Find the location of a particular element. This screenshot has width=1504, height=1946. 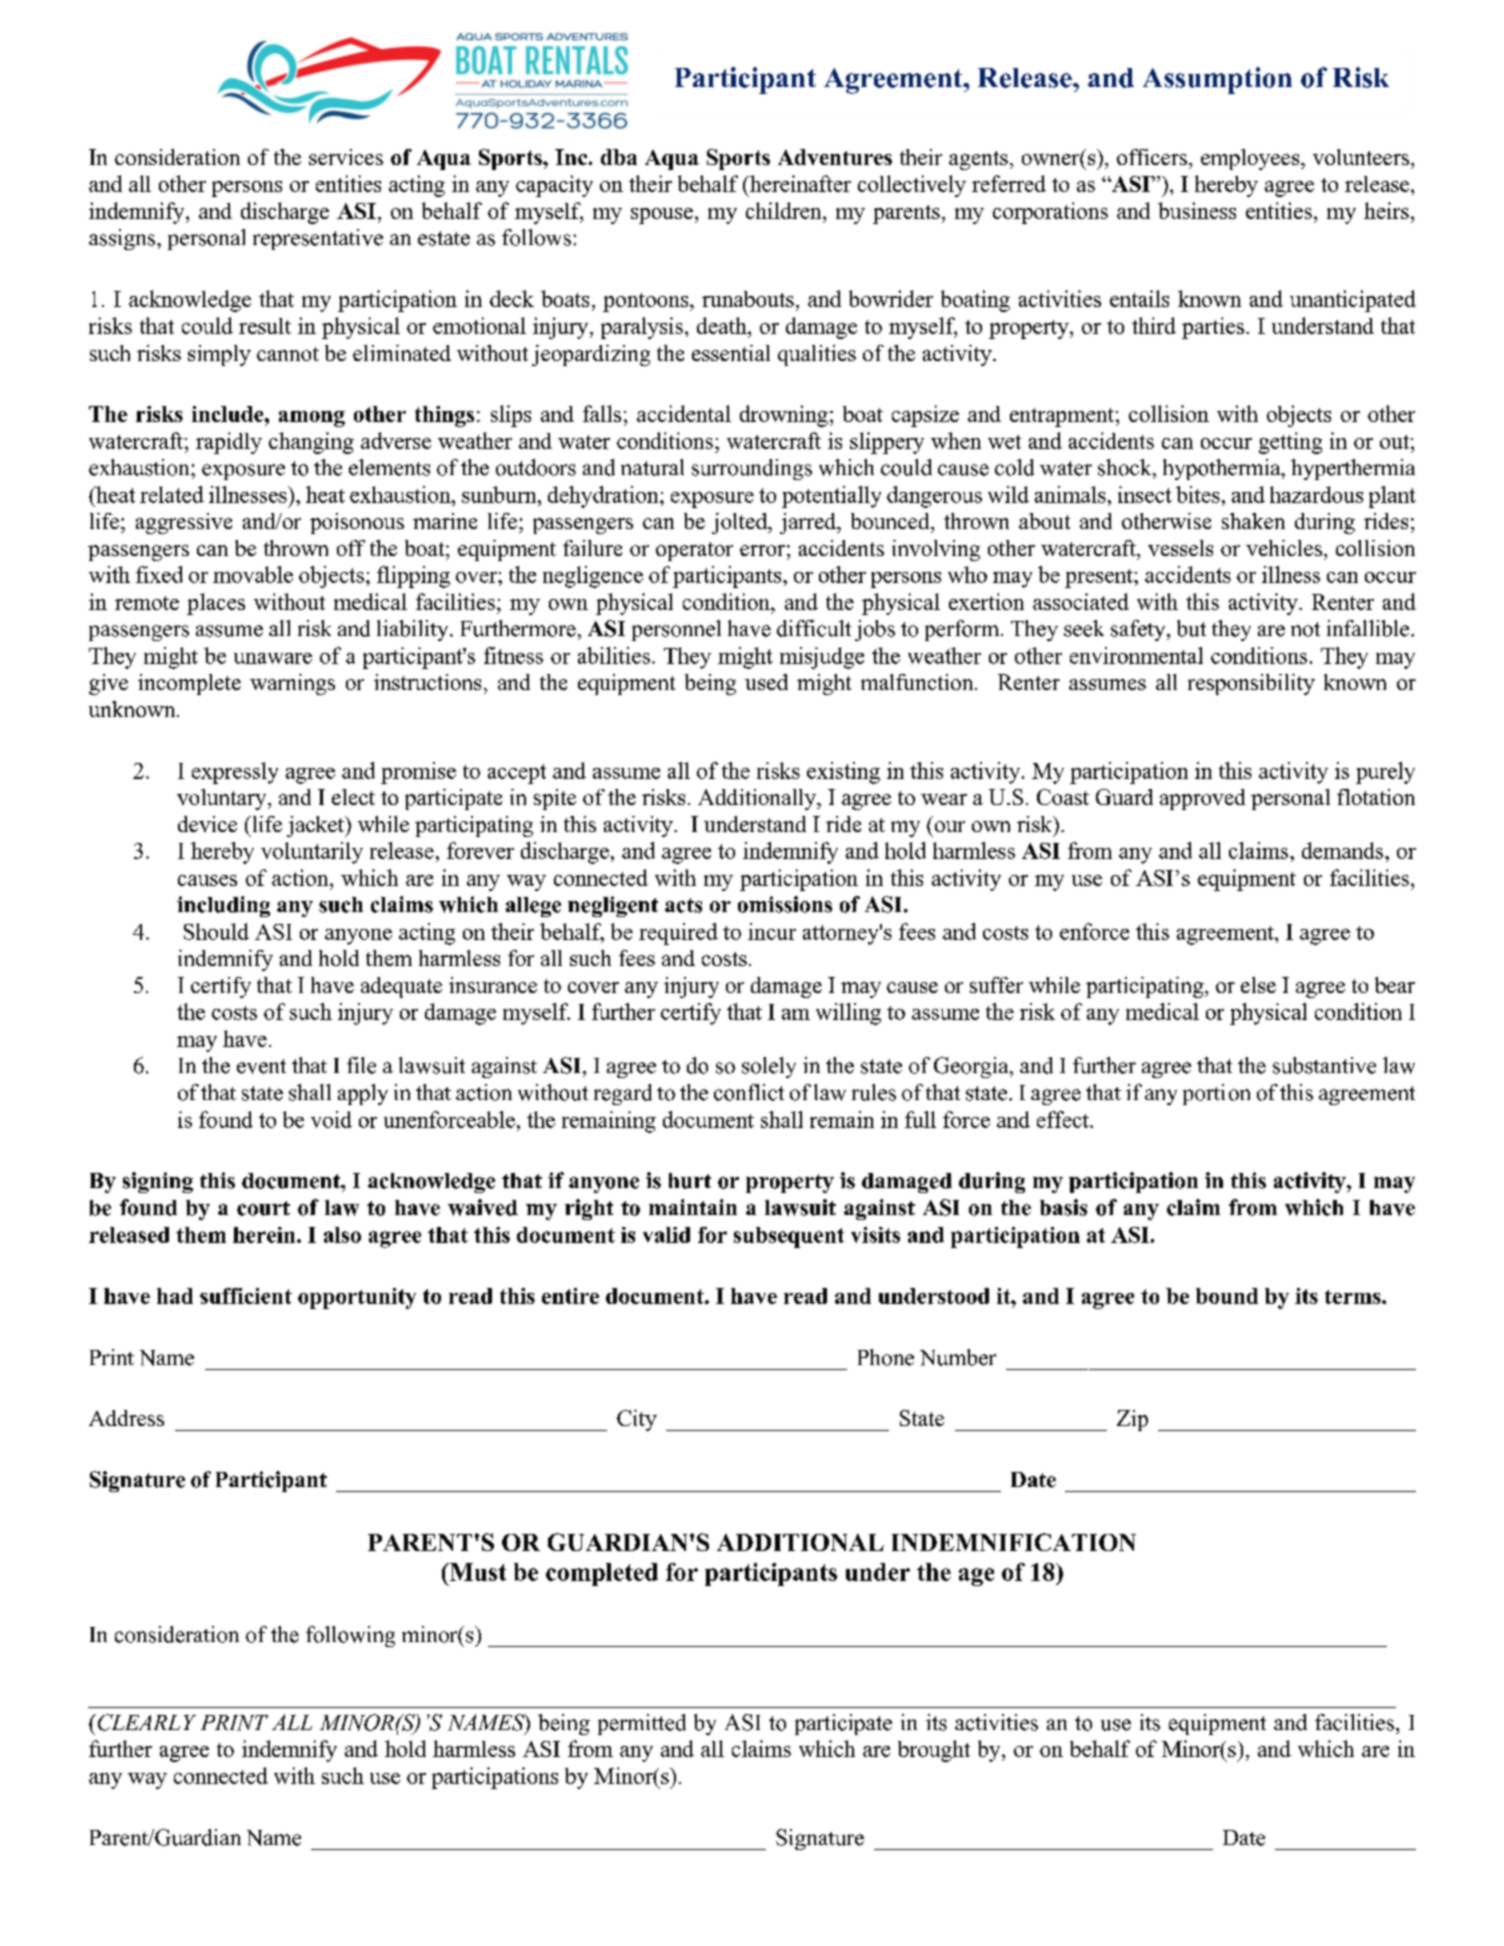

employees is located at coordinates (1251, 159).
